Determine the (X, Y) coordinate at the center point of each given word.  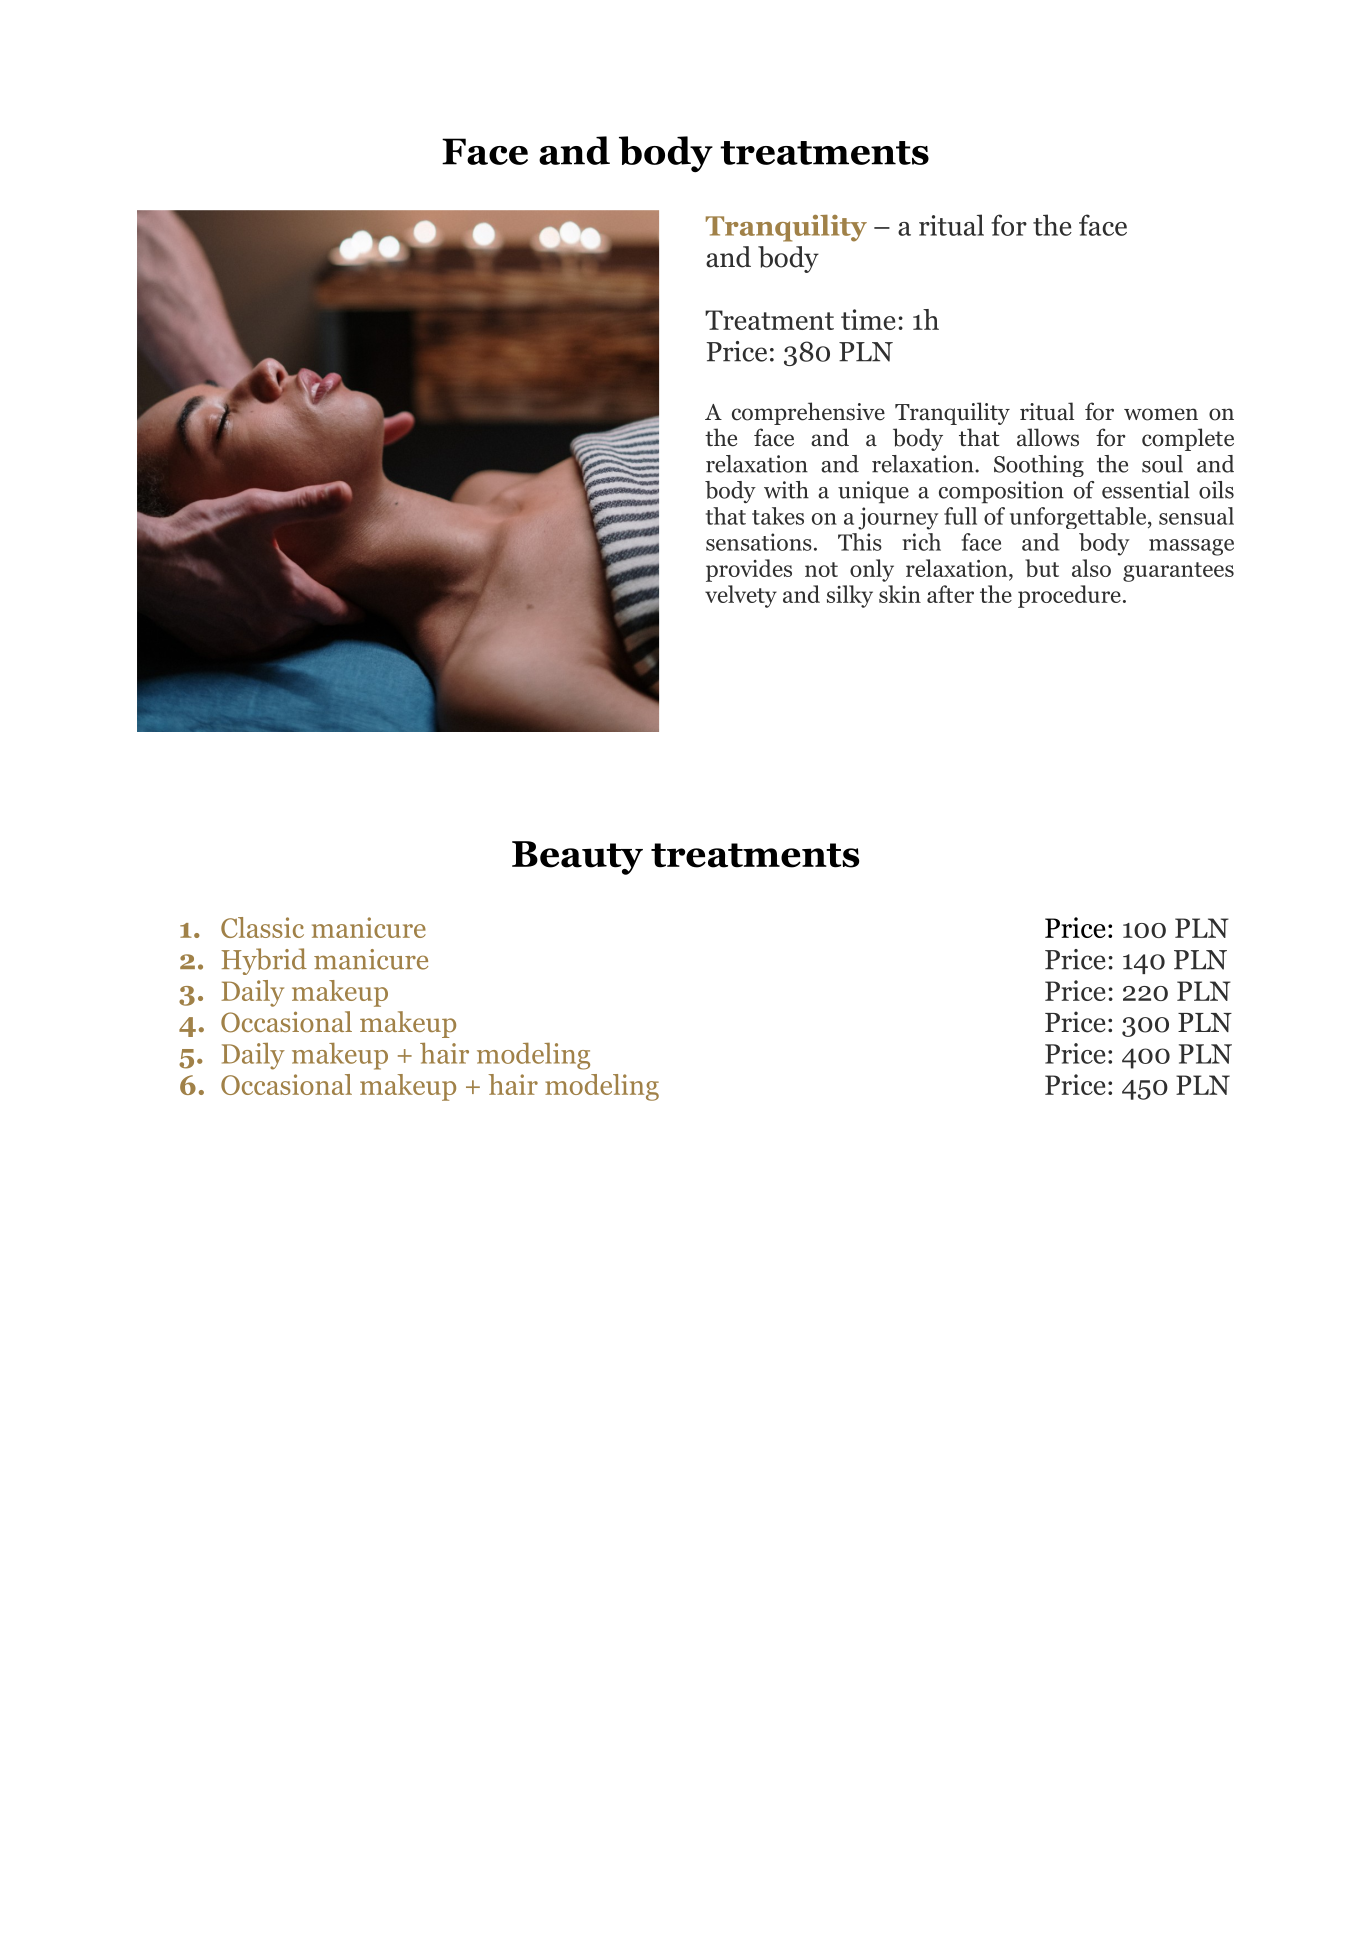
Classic (262, 927)
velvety (741, 596)
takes (778, 516)
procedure (1069, 596)
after (950, 594)
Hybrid (264, 961)
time (868, 319)
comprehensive (808, 413)
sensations (759, 542)
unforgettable (1079, 518)
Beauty (577, 858)
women (1161, 414)
